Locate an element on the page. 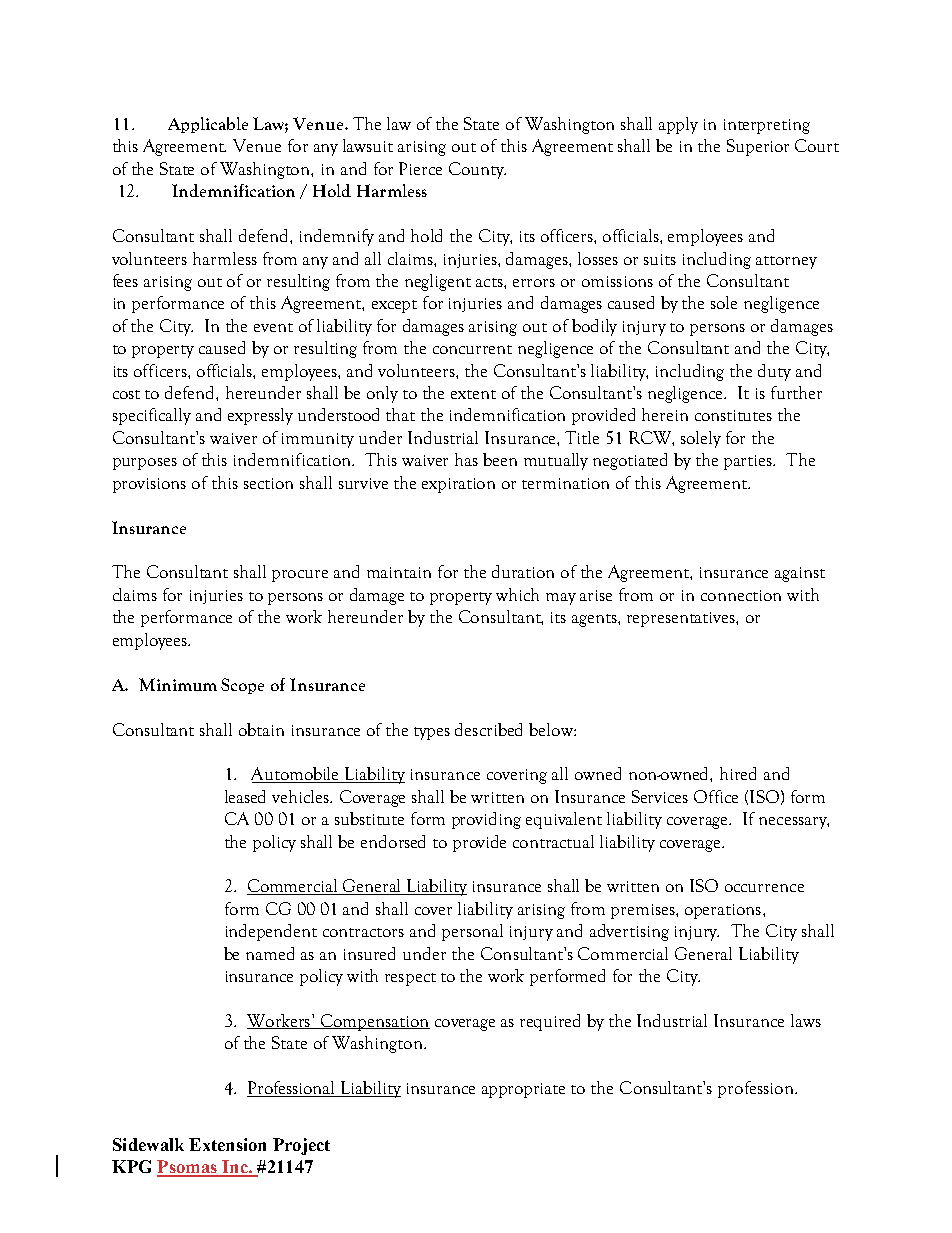 The image size is (952, 1233). parties is located at coordinates (749, 462).
